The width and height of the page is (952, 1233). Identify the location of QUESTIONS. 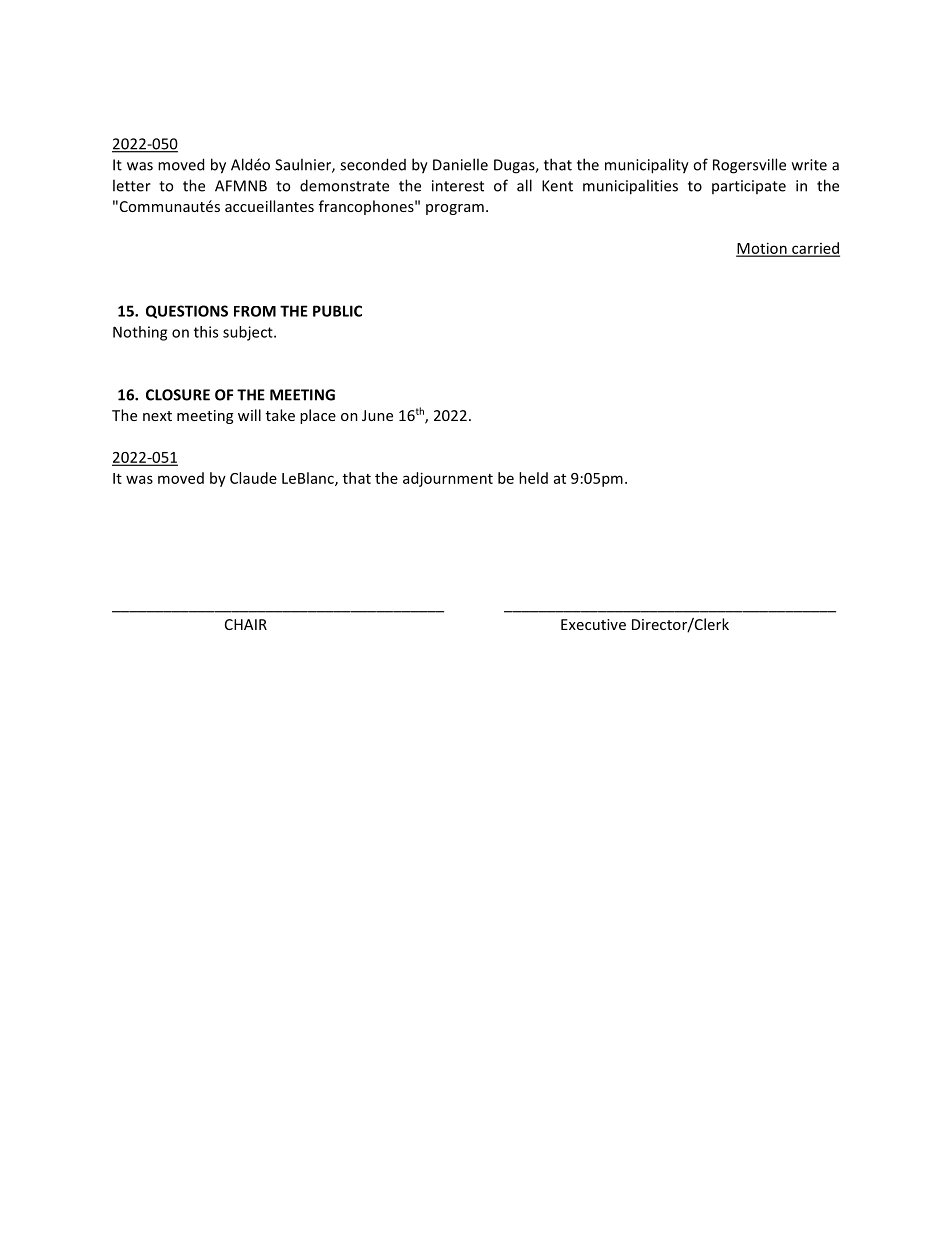
(187, 312).
